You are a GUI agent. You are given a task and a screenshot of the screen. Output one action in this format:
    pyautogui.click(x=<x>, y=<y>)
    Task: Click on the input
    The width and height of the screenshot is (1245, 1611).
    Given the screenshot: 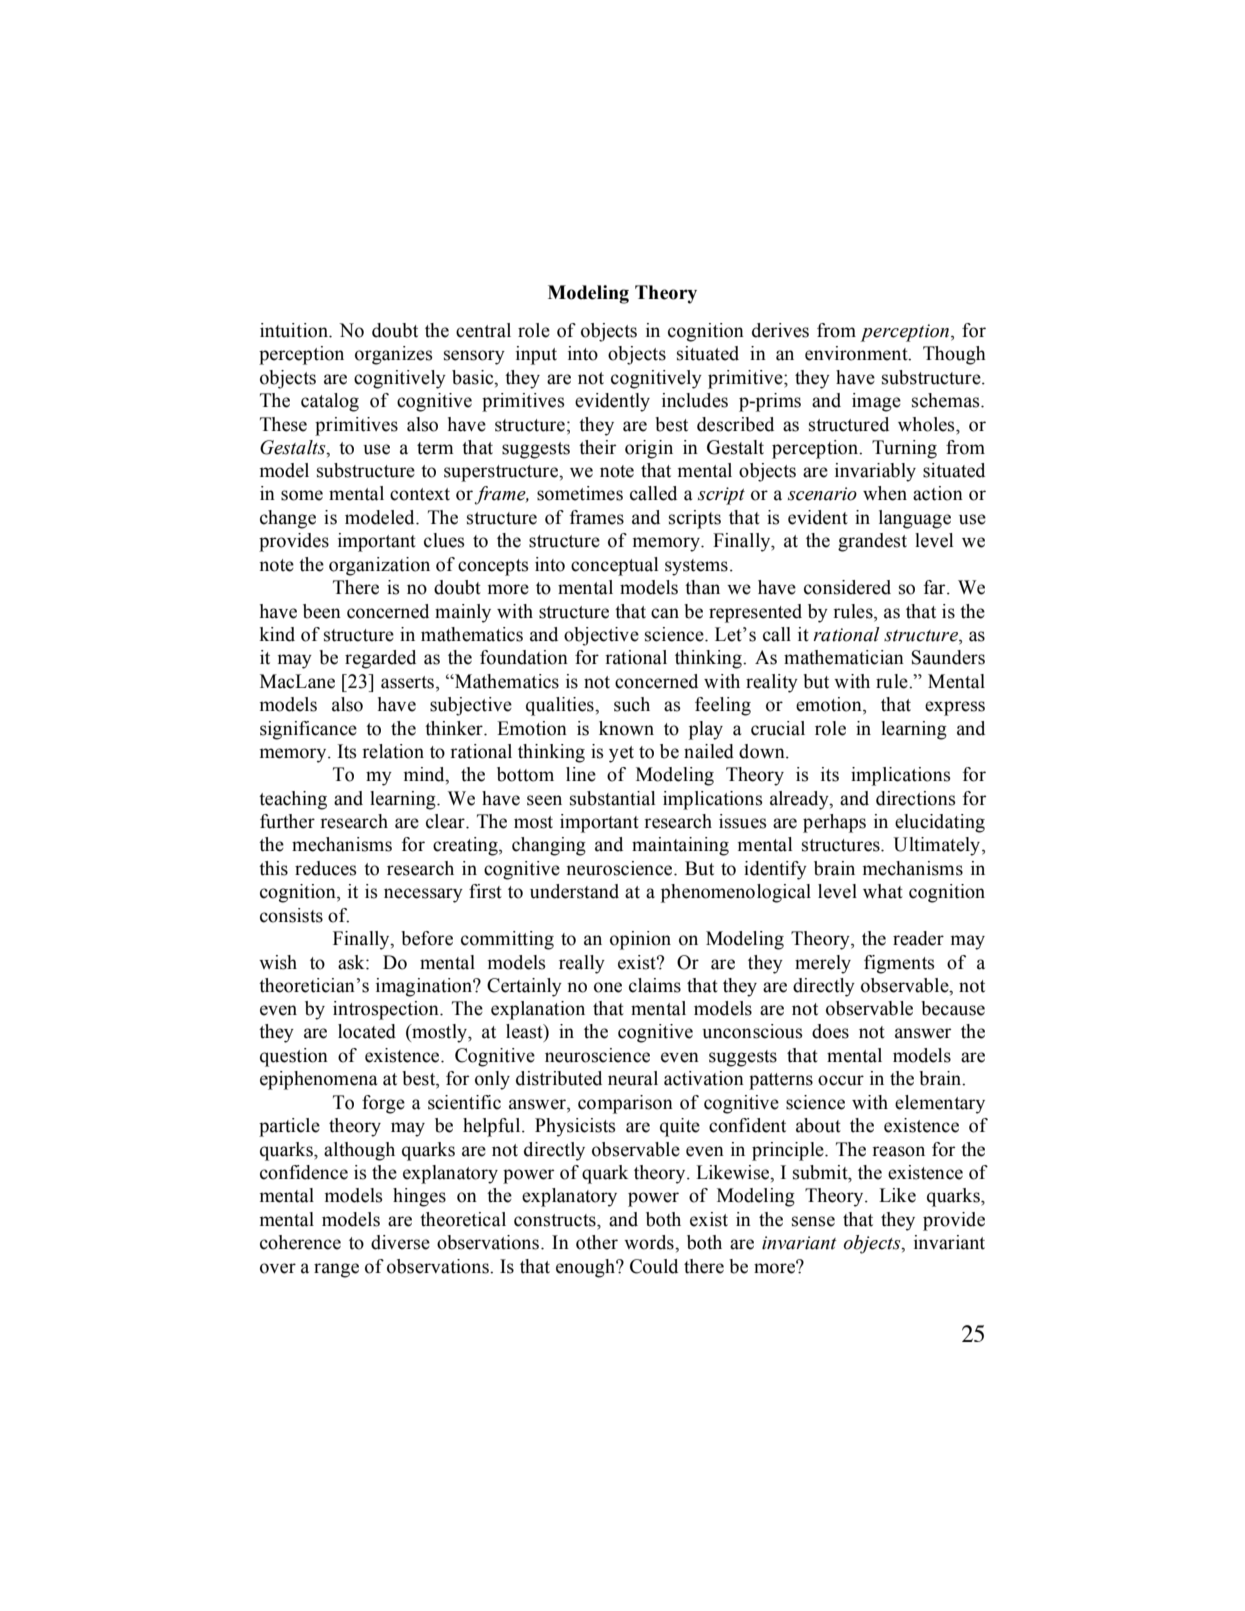 What is the action you would take?
    pyautogui.click(x=536, y=355)
